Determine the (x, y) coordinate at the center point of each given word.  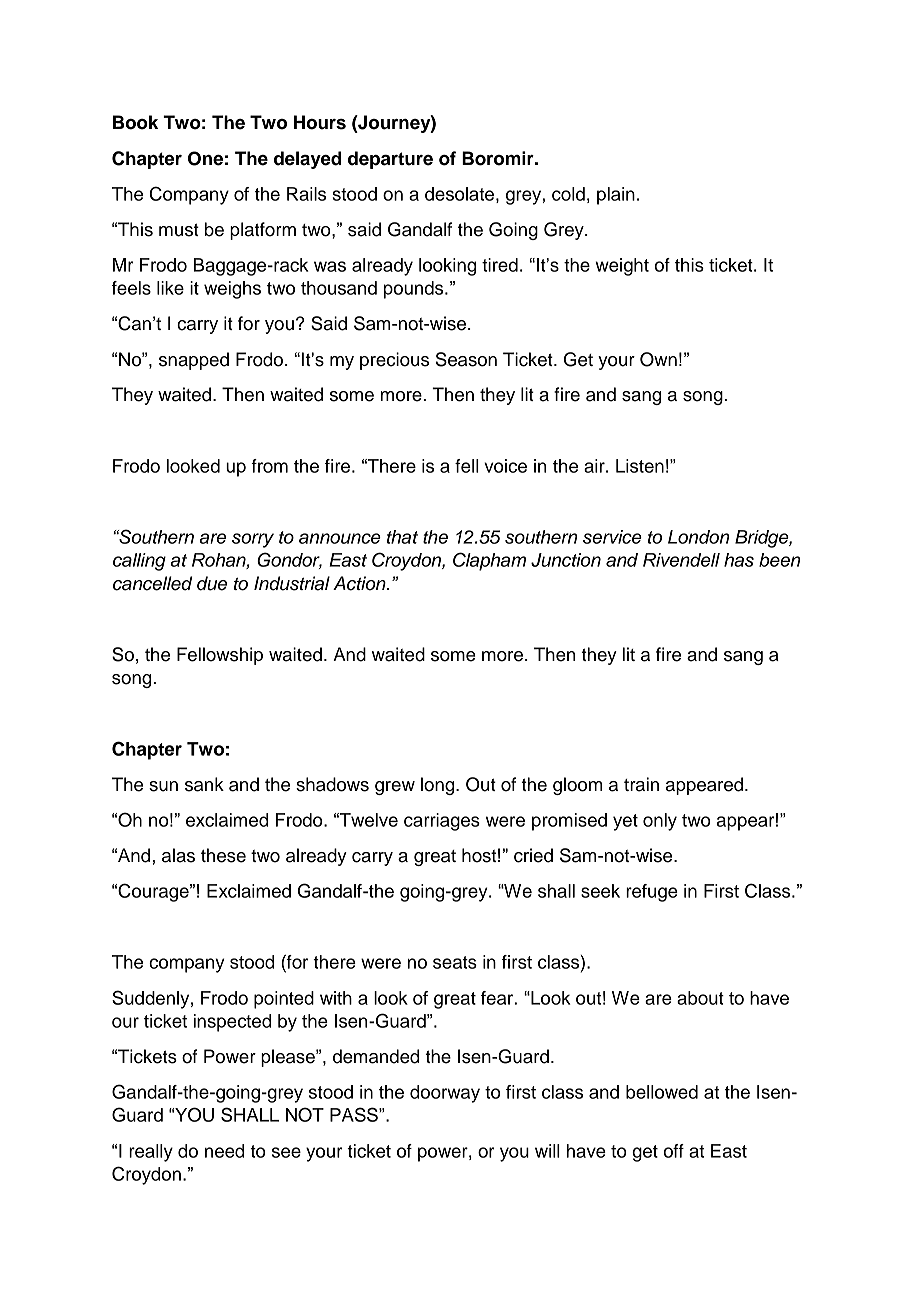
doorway (445, 1094)
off (673, 1151)
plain (616, 196)
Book (135, 122)
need (224, 1151)
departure (390, 160)
